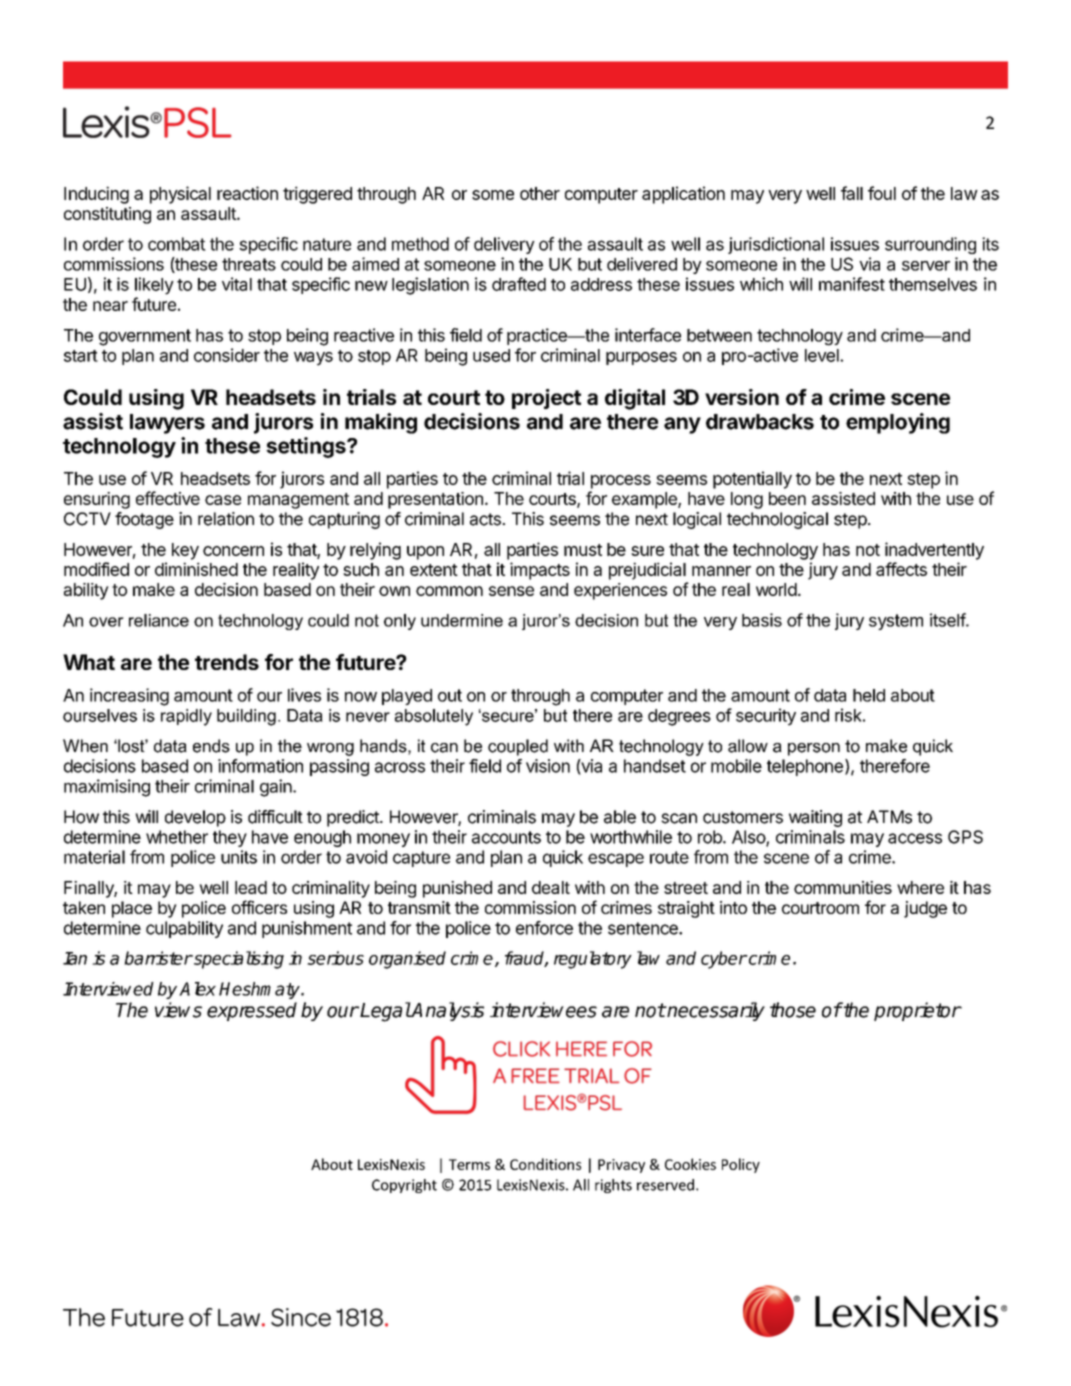  Describe the element at coordinates (852, 193) in the image. I see `fall` at that location.
